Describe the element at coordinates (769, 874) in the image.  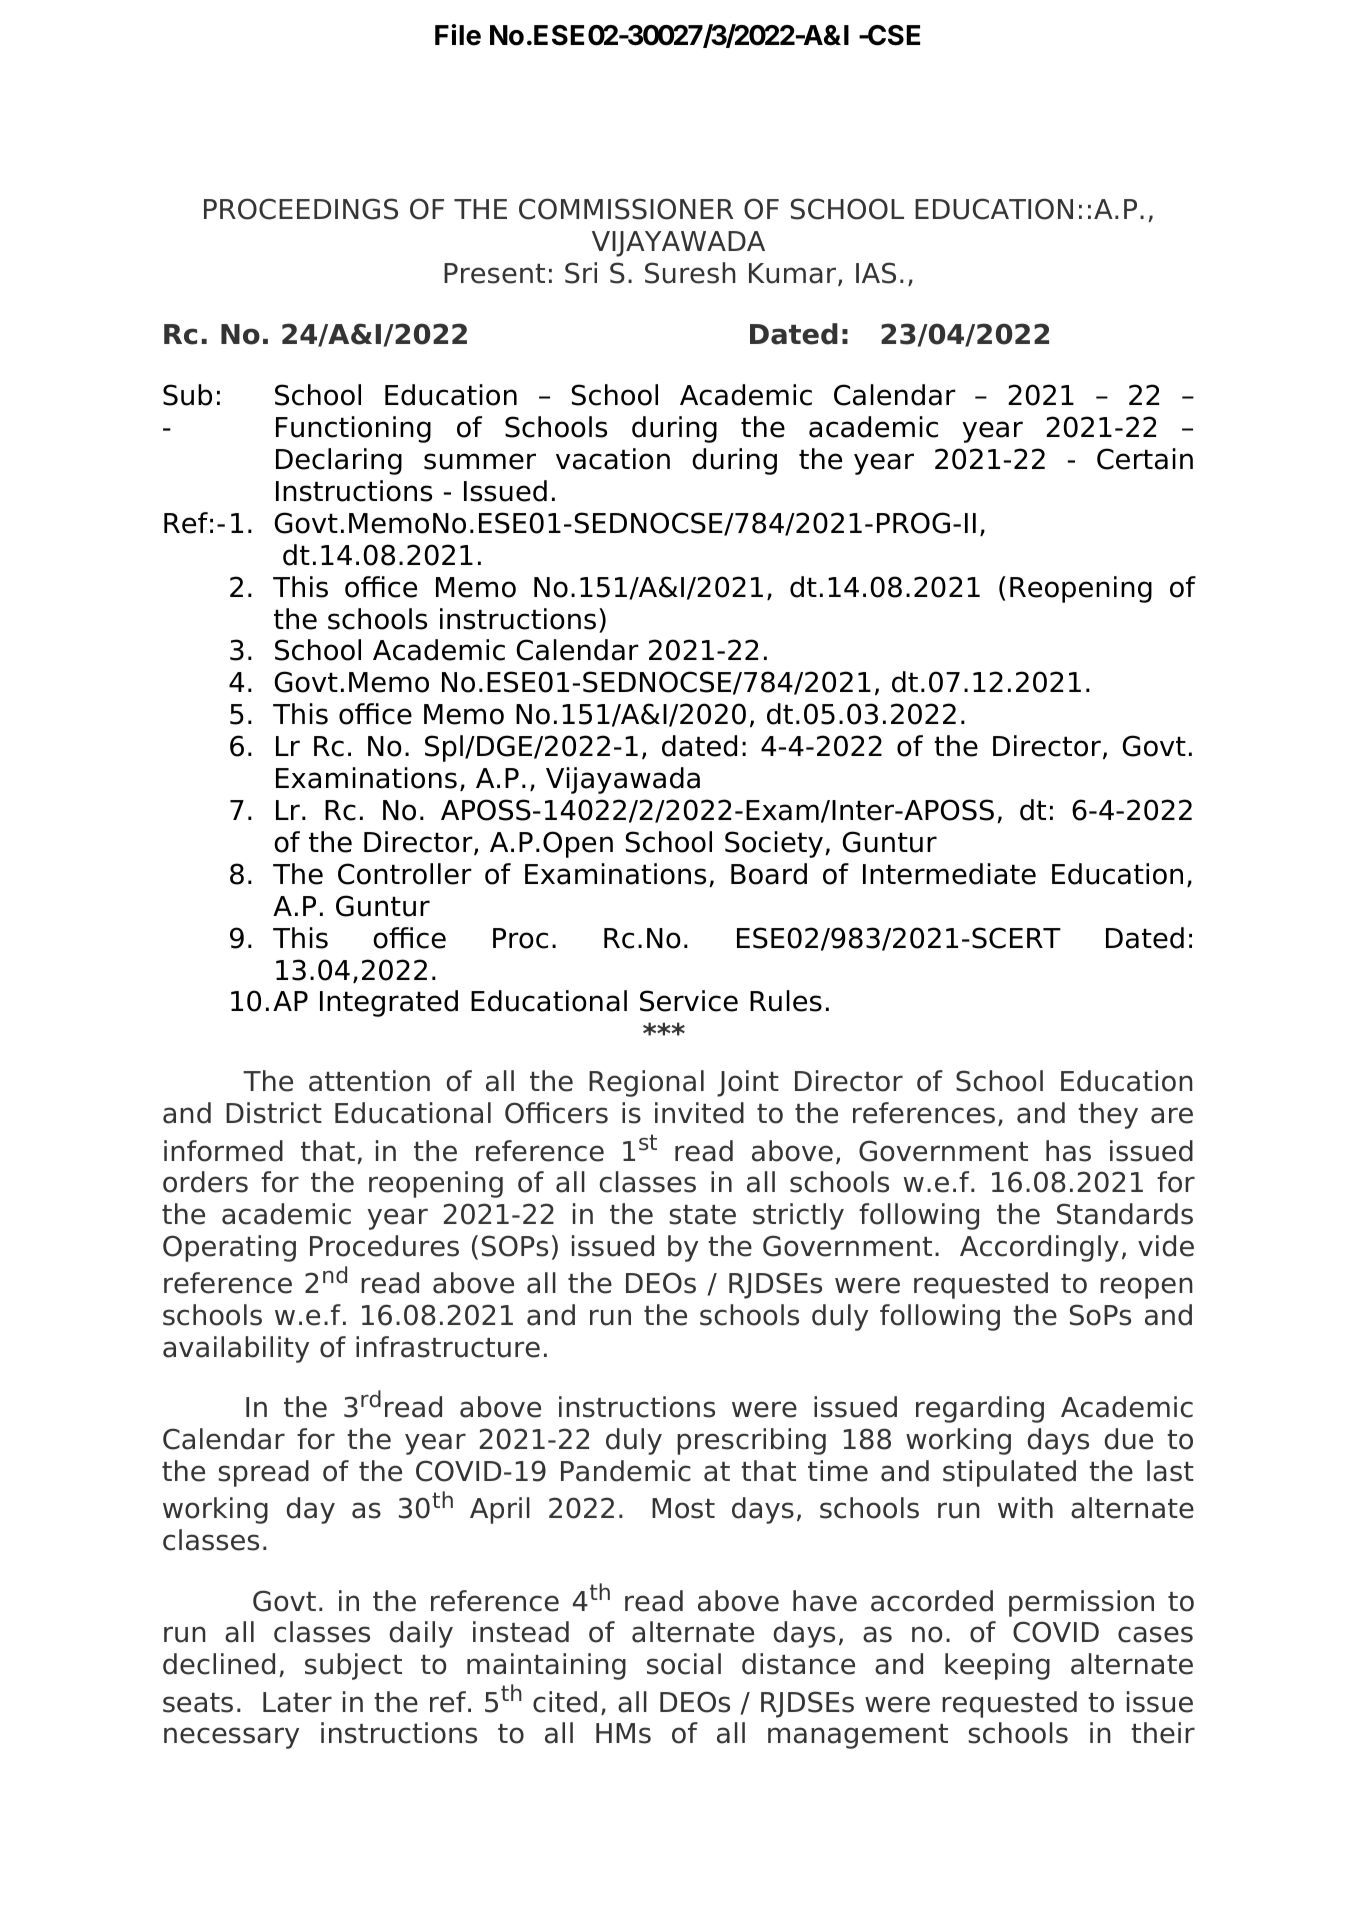
I see `Board` at that location.
